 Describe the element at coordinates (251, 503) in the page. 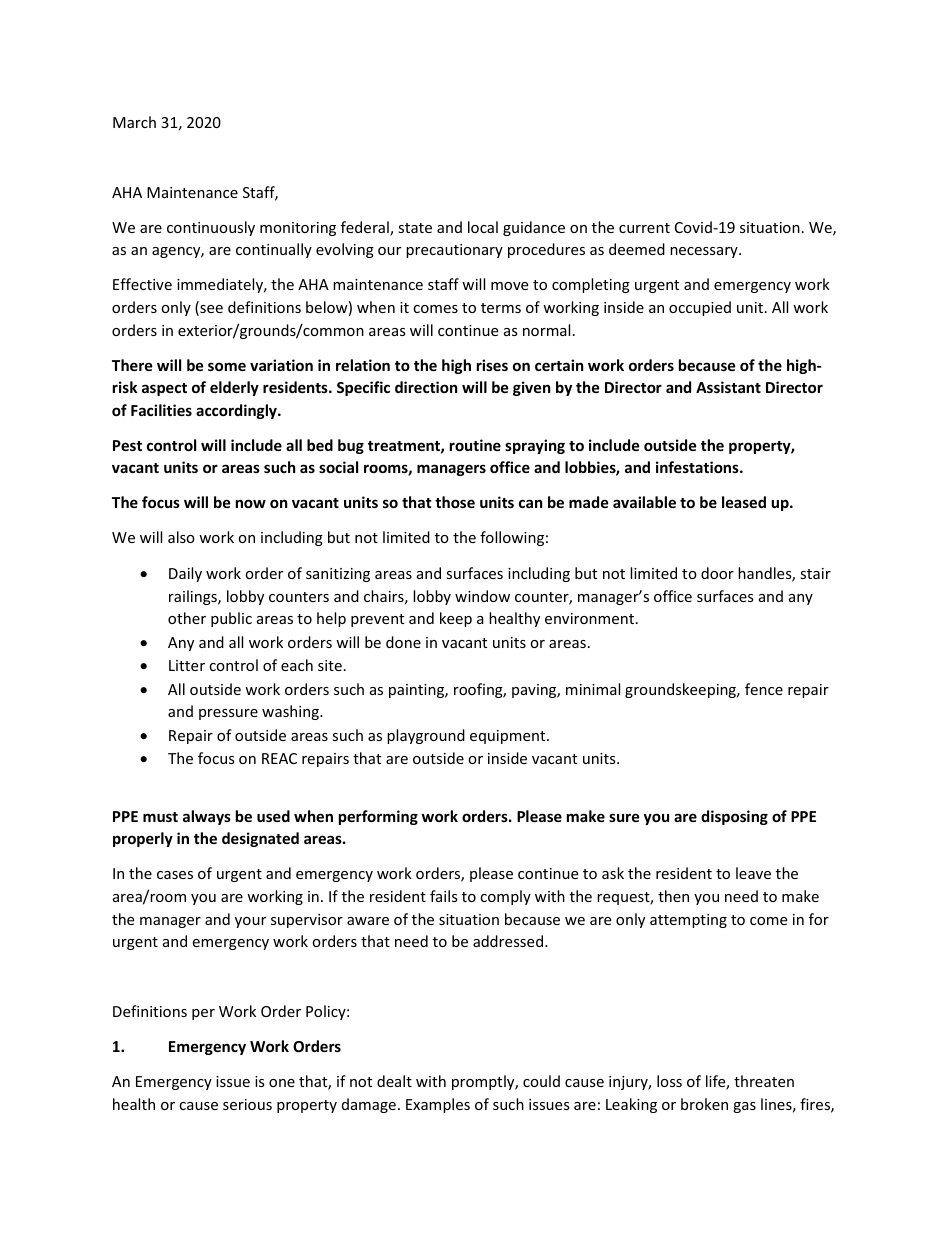

I see `now` at that location.
